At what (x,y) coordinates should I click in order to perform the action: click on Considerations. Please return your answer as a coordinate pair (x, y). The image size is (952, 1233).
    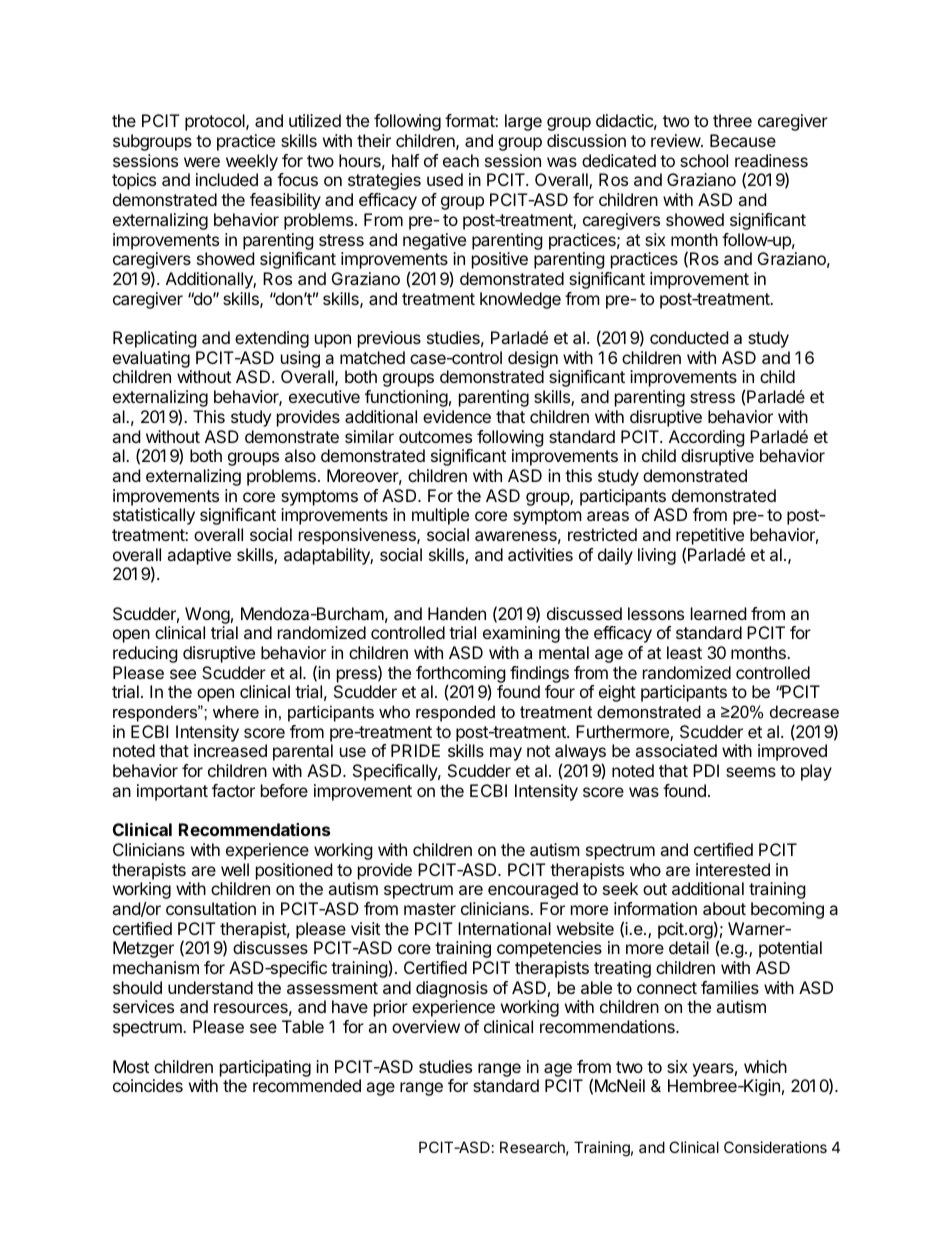
    Looking at the image, I should click on (775, 1147).
